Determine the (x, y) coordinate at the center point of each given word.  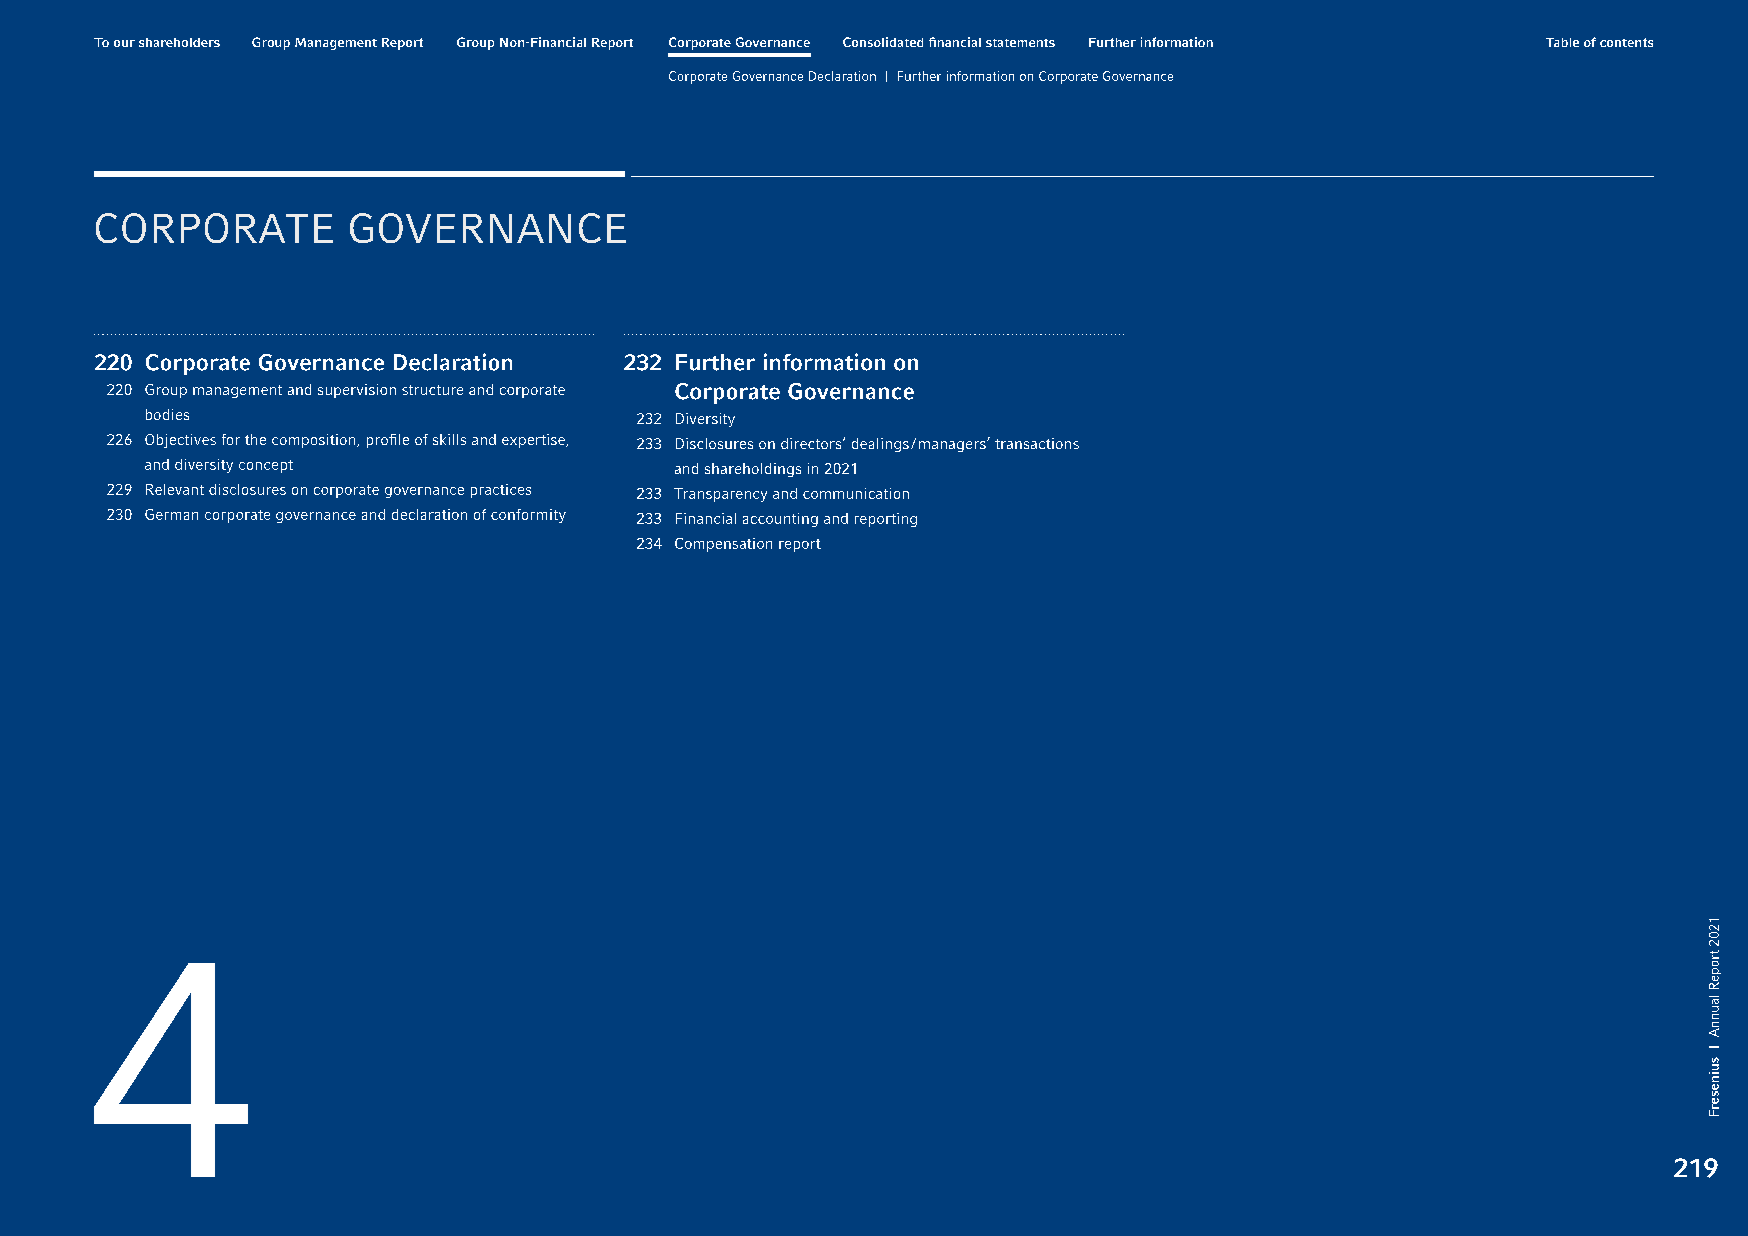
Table (1562, 42)
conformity (528, 516)
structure (432, 390)
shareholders (179, 42)
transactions (1037, 443)
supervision (357, 391)
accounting (780, 520)
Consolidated (883, 42)
